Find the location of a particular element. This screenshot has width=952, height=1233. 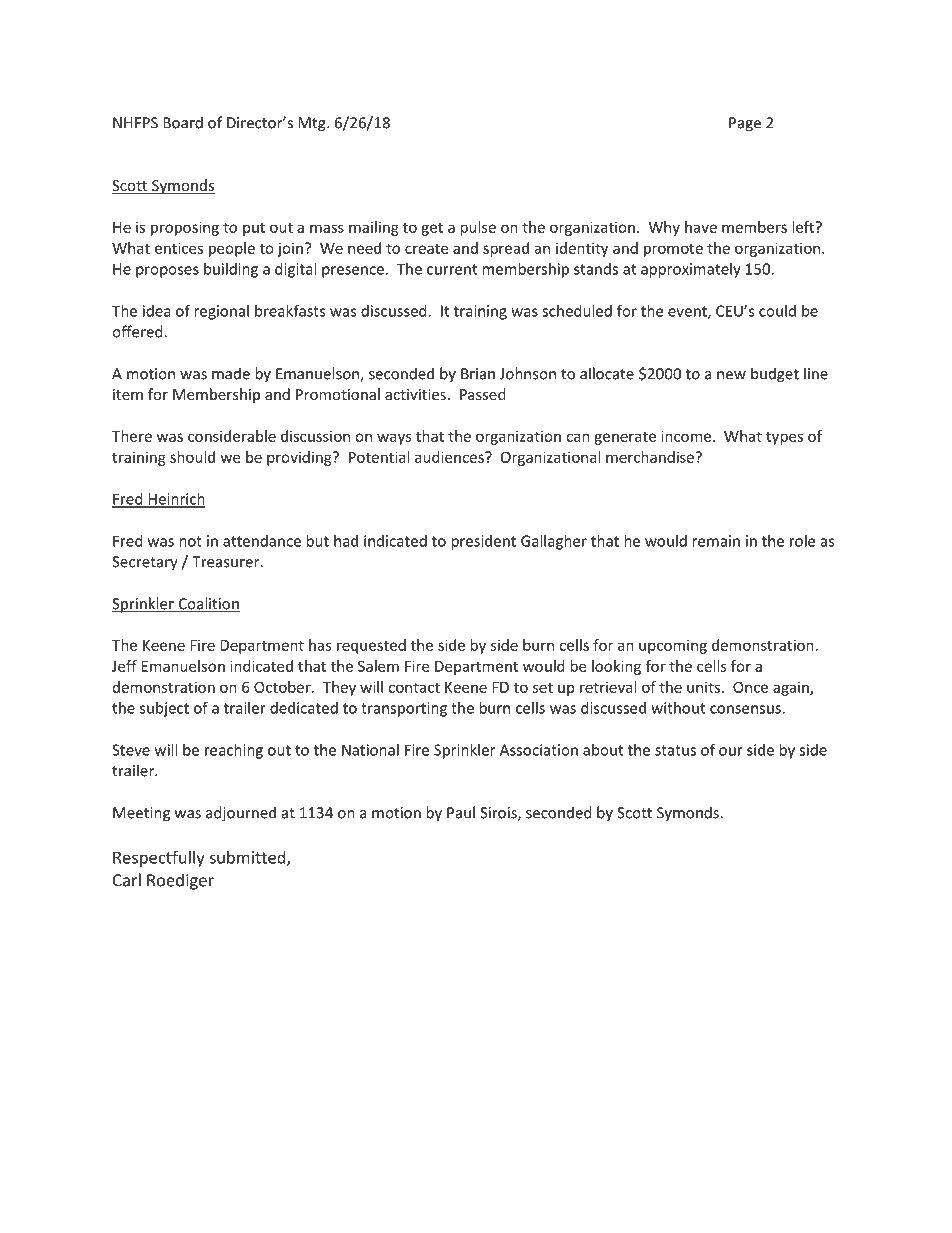

Page is located at coordinates (745, 124).
